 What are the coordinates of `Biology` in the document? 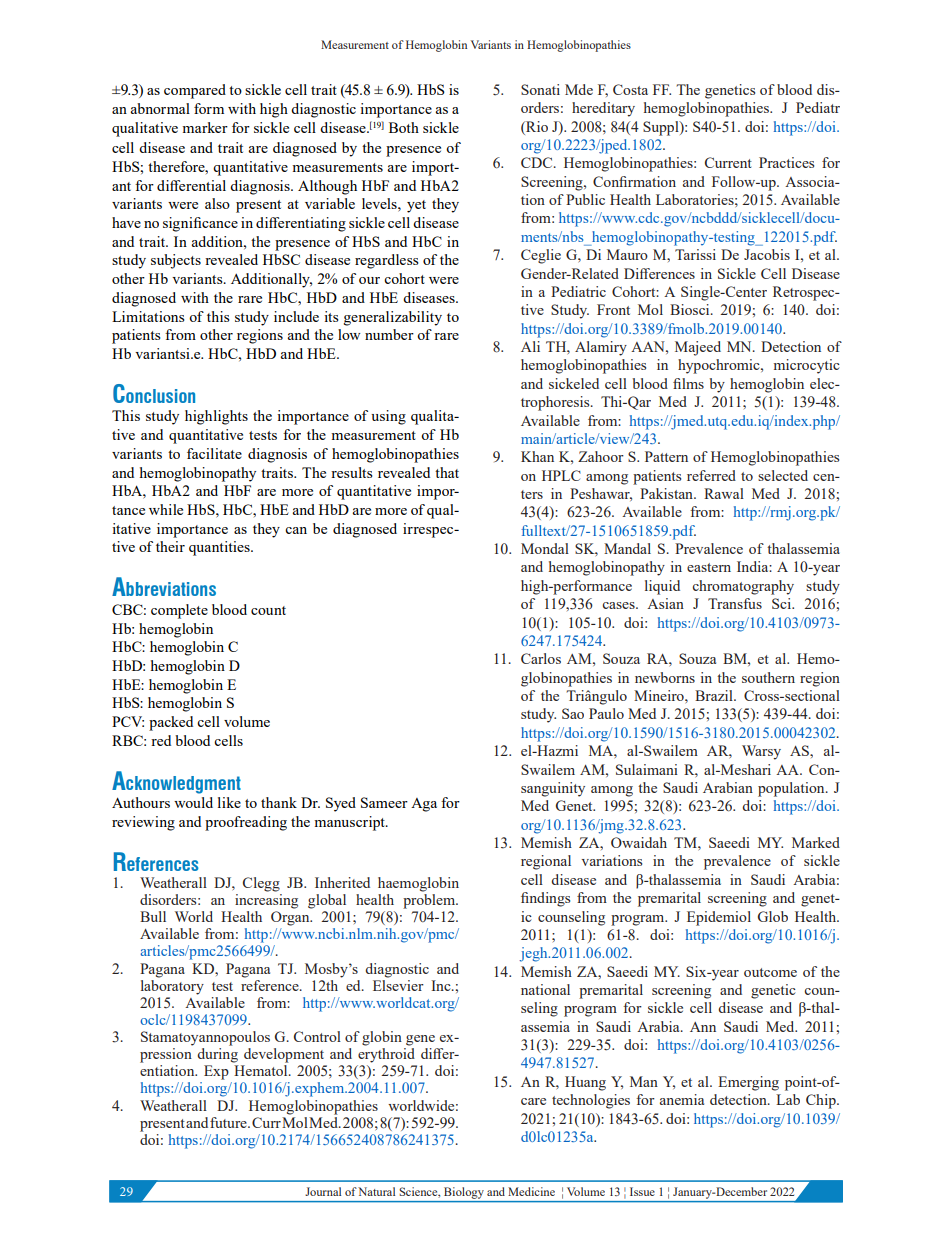 It's located at (464, 1193).
